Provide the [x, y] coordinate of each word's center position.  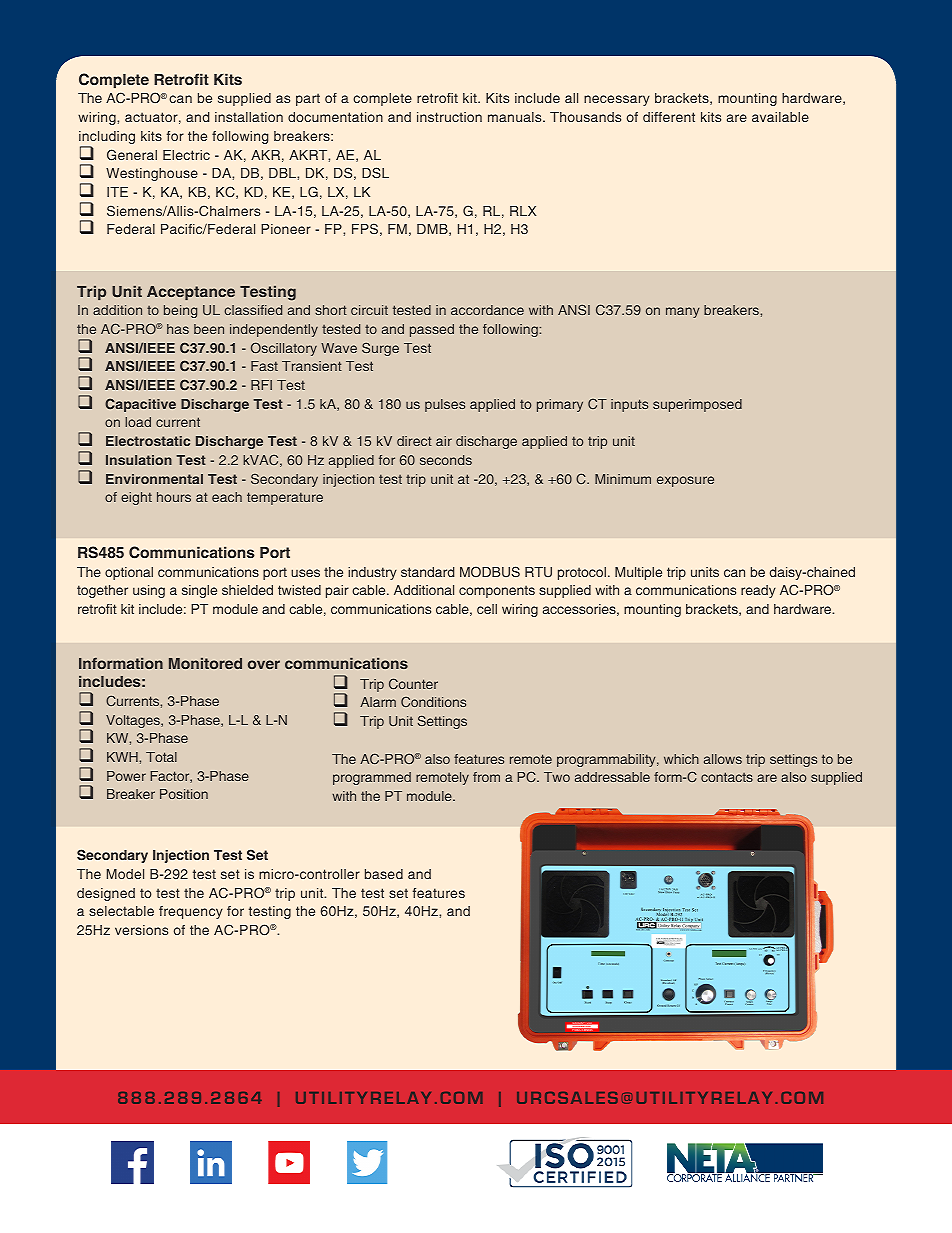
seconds [446, 460]
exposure [685, 481]
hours [174, 497]
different [669, 117]
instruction [449, 117]
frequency [191, 912]
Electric [186, 155]
